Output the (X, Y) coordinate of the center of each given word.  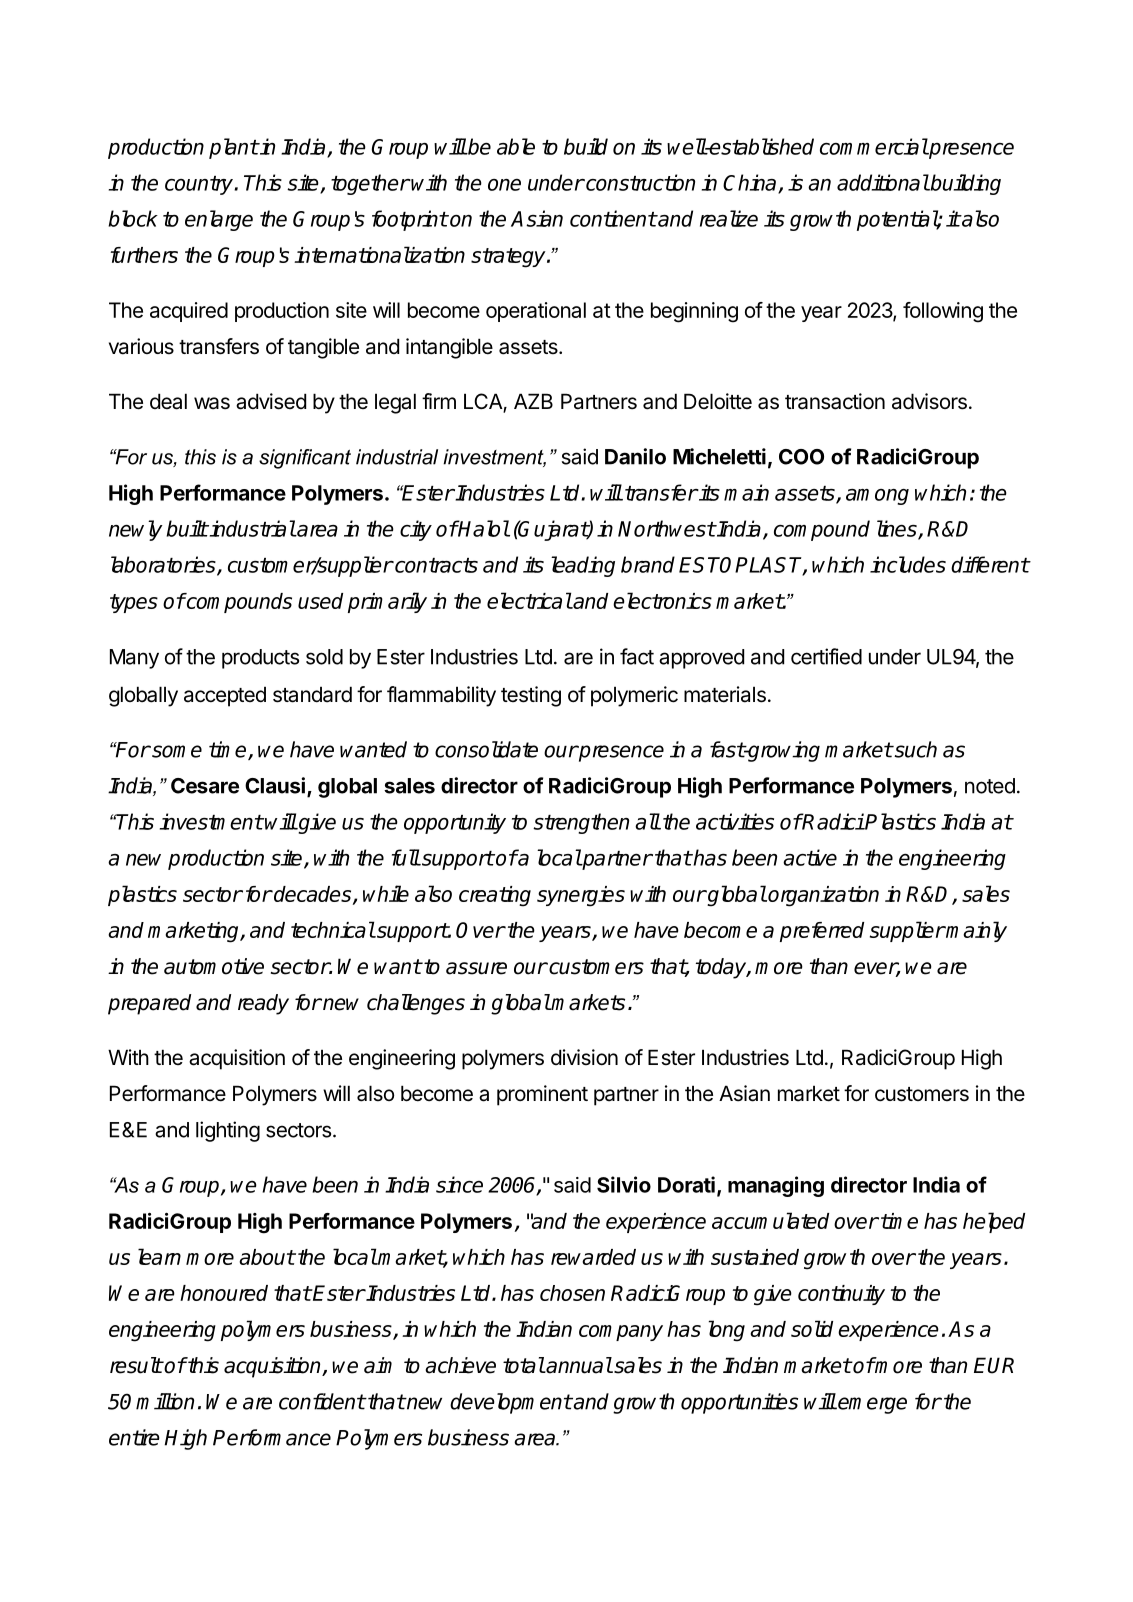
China (751, 183)
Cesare (205, 786)
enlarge (219, 220)
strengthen (581, 823)
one (504, 185)
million (165, 1401)
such (914, 749)
